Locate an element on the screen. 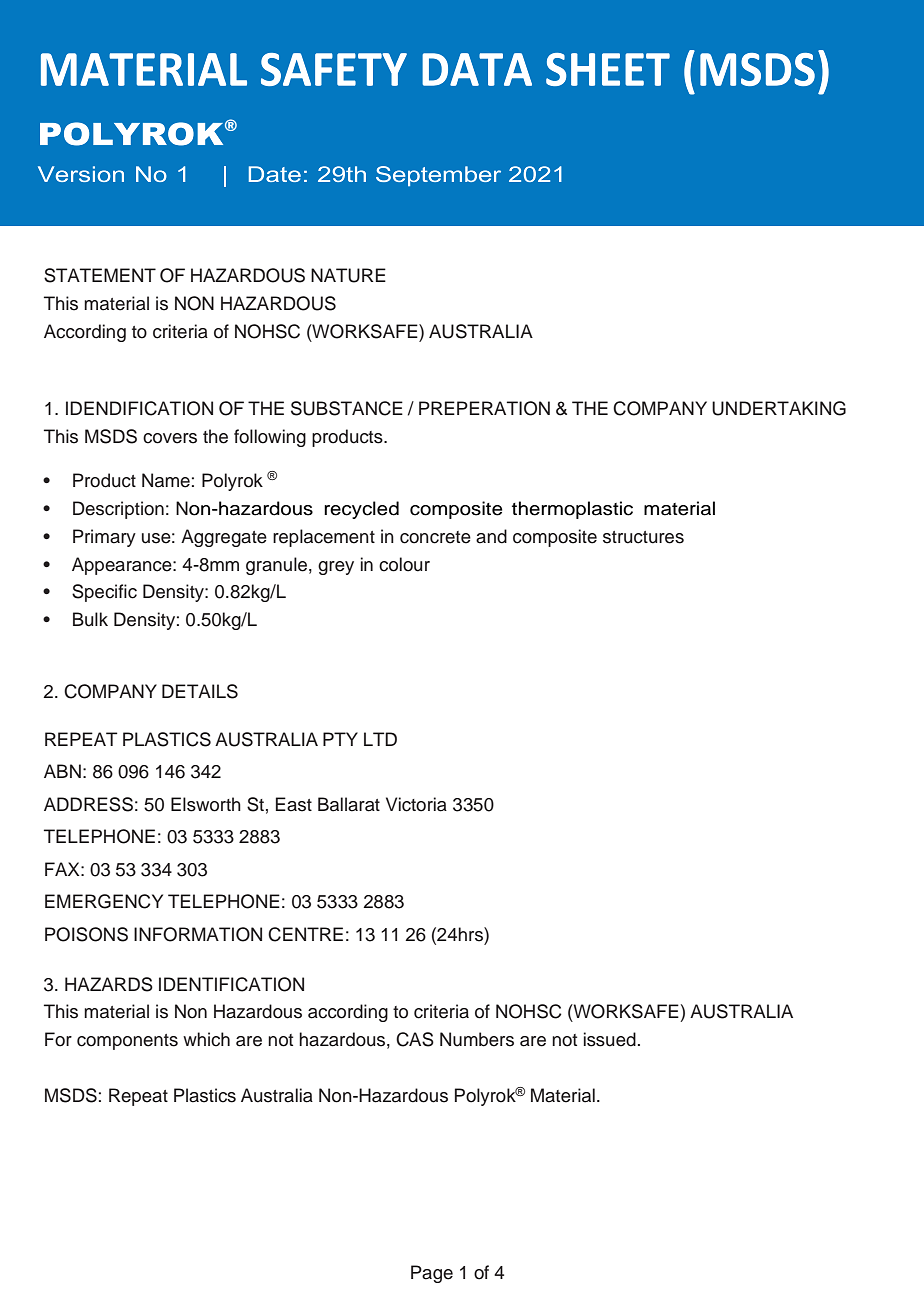  ADDRESS is located at coordinates (88, 804).
